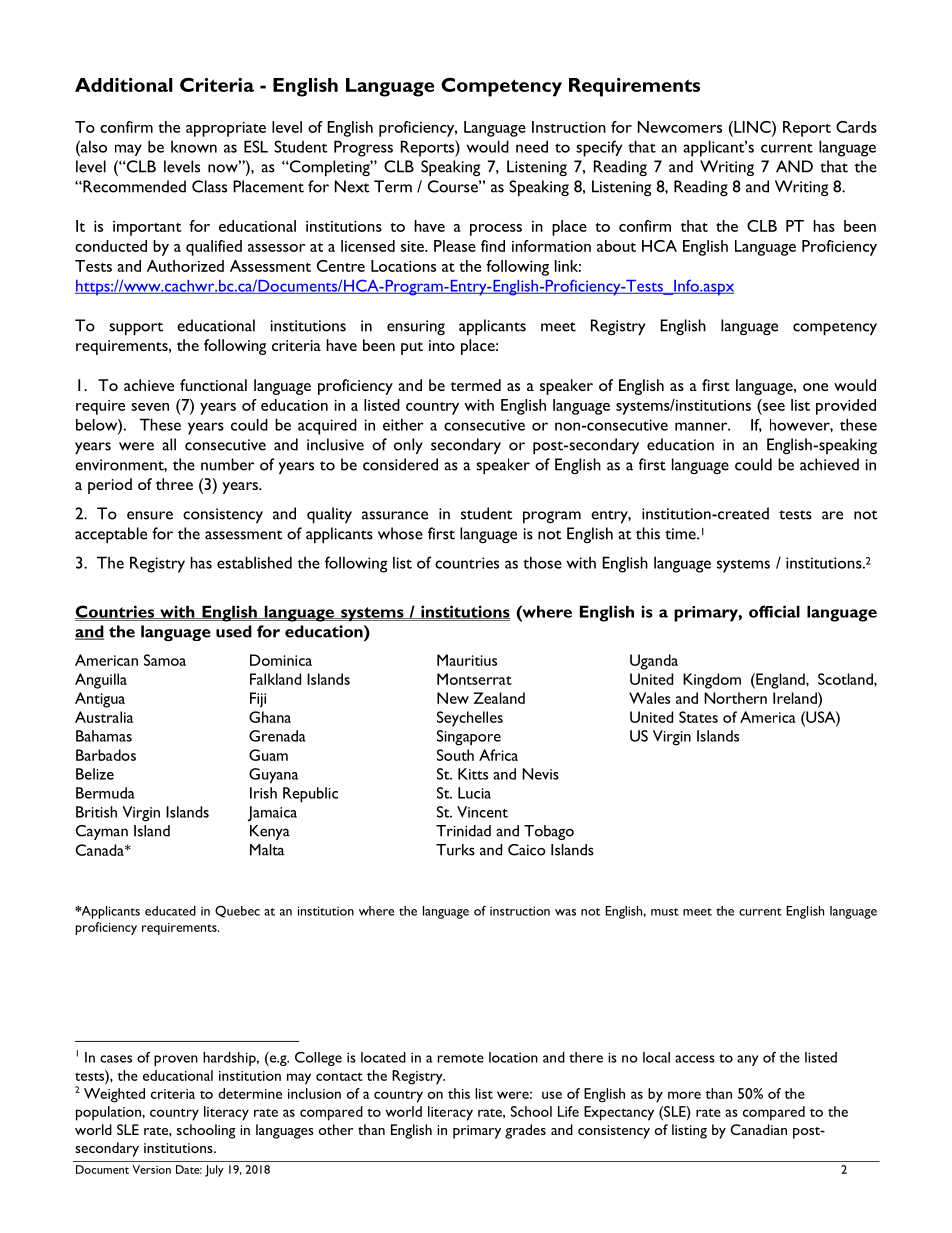 This screenshot has width=952, height=1233. Describe the element at coordinates (214, 1171) in the screenshot. I see `July` at that location.
